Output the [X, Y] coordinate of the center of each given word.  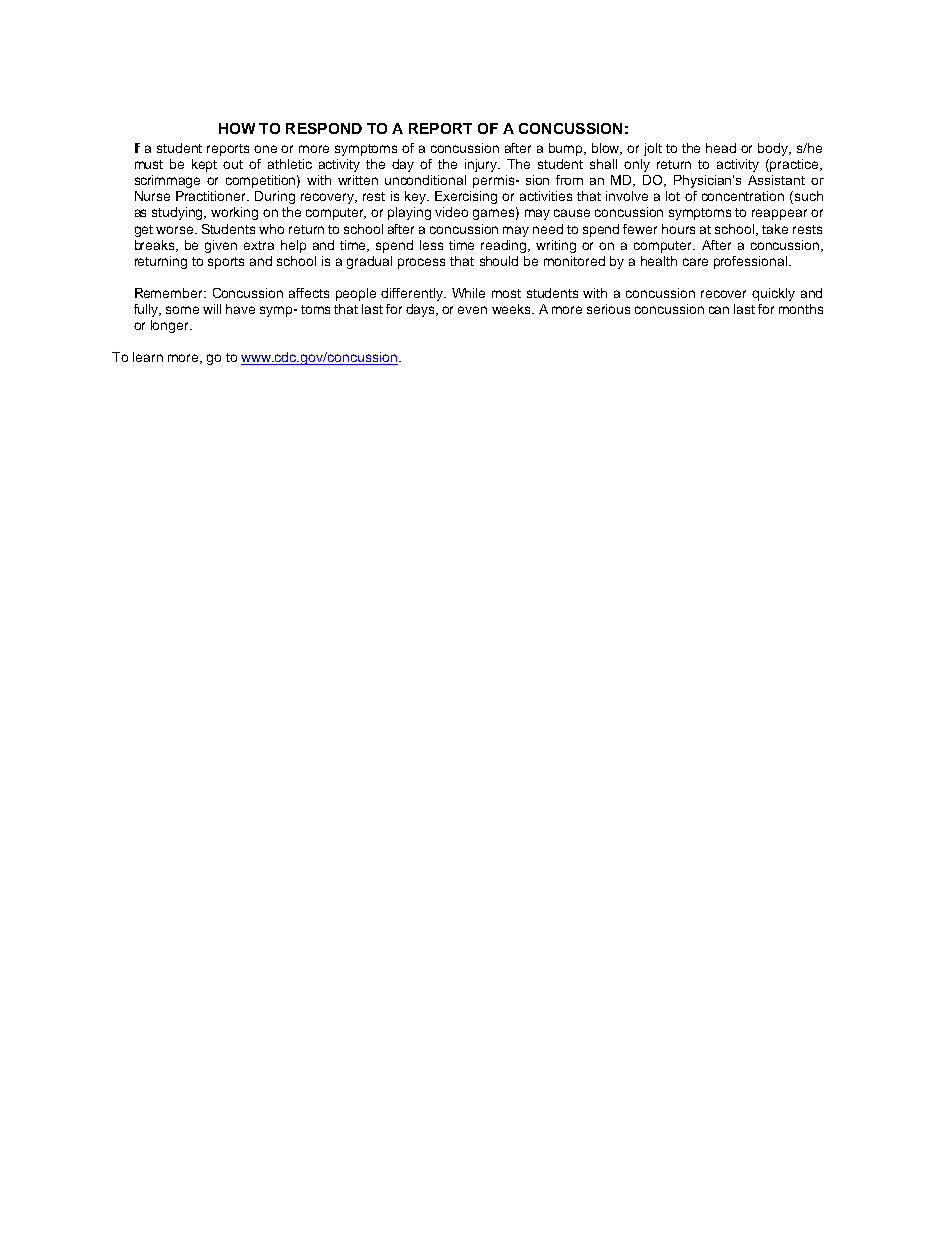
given [221, 246]
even [472, 310]
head [721, 148]
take [775, 229]
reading [505, 246]
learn [148, 357]
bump [567, 149]
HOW [237, 128]
